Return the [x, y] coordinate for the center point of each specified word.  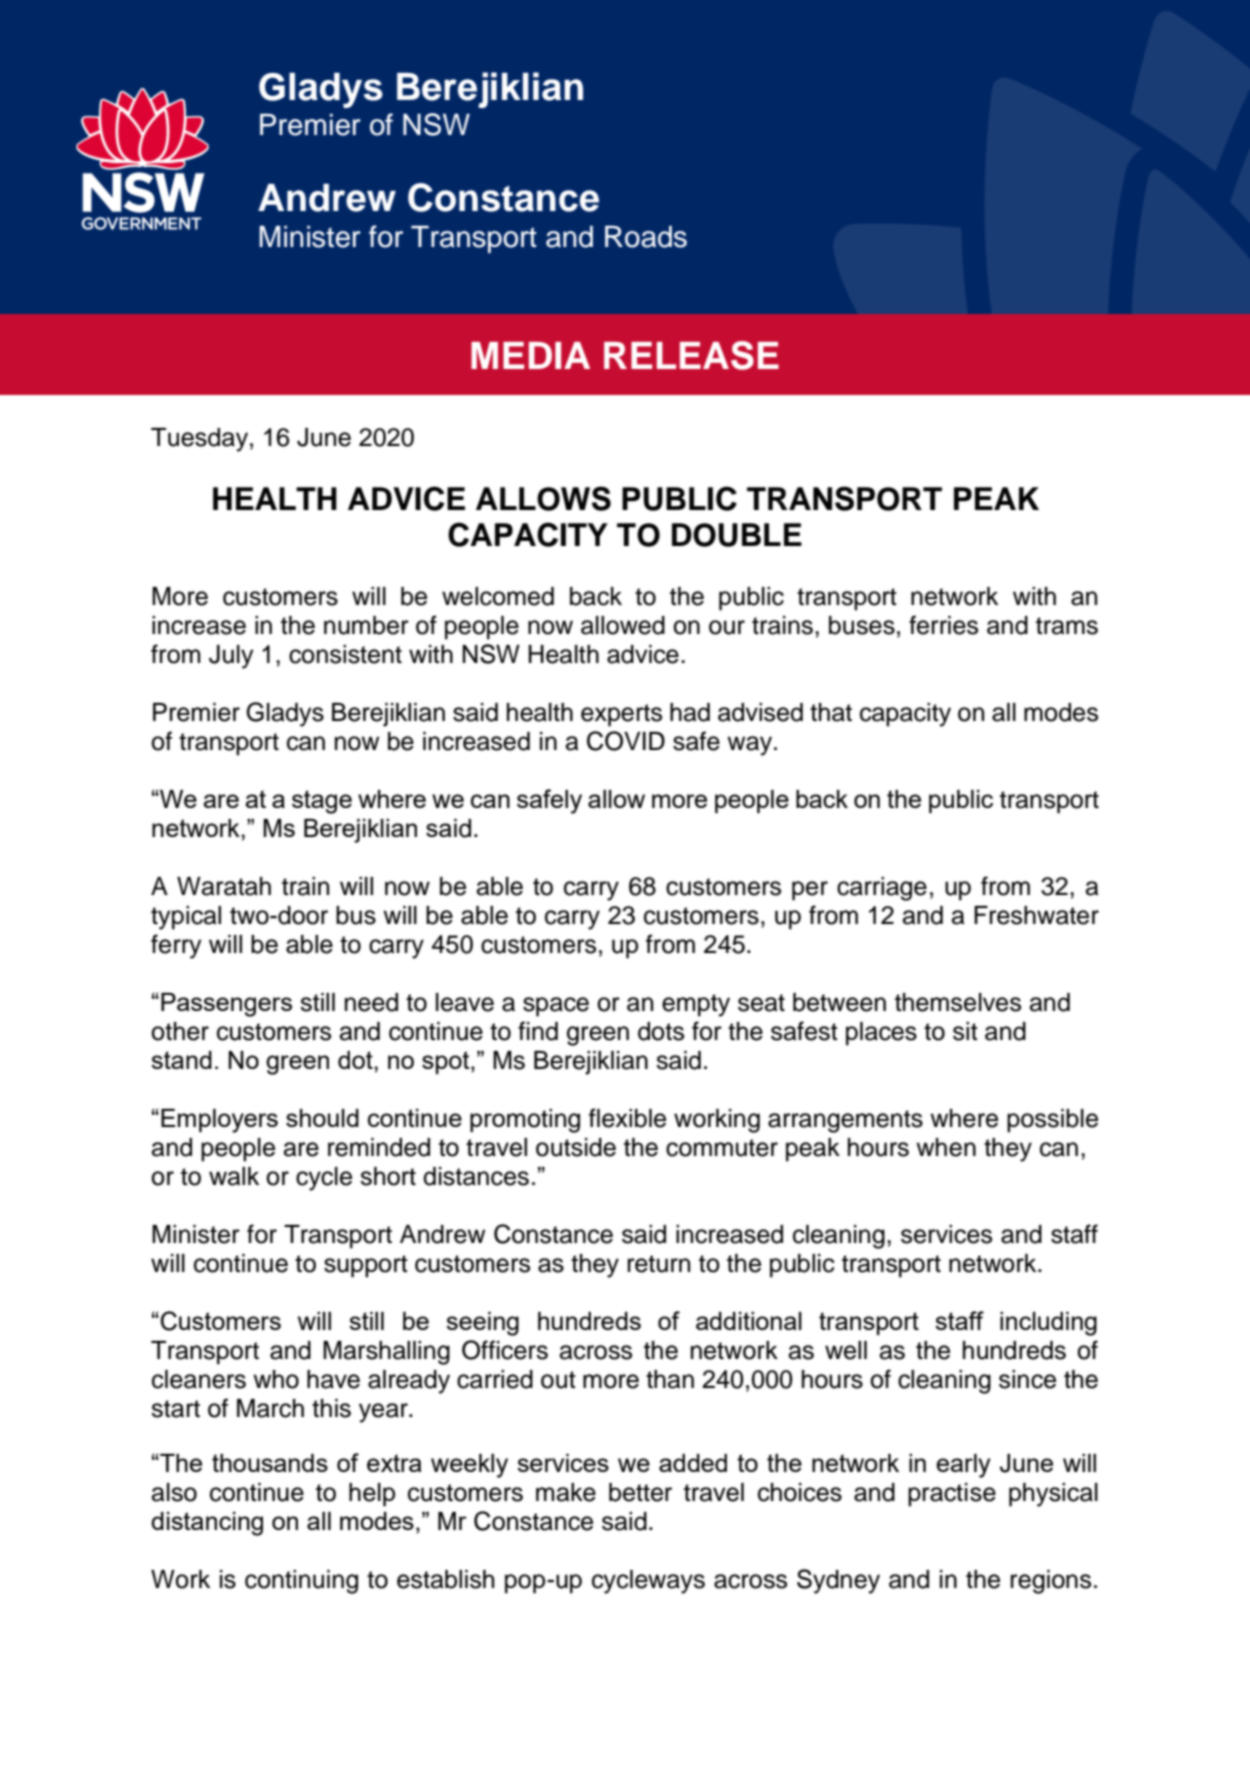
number [366, 625]
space [556, 1007]
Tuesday [199, 440]
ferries [943, 625]
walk [234, 1176]
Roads [646, 237]
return [659, 1264]
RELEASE [691, 355]
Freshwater [1036, 915]
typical [186, 918]
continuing [301, 1582]
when [946, 1147]
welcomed [498, 596]
